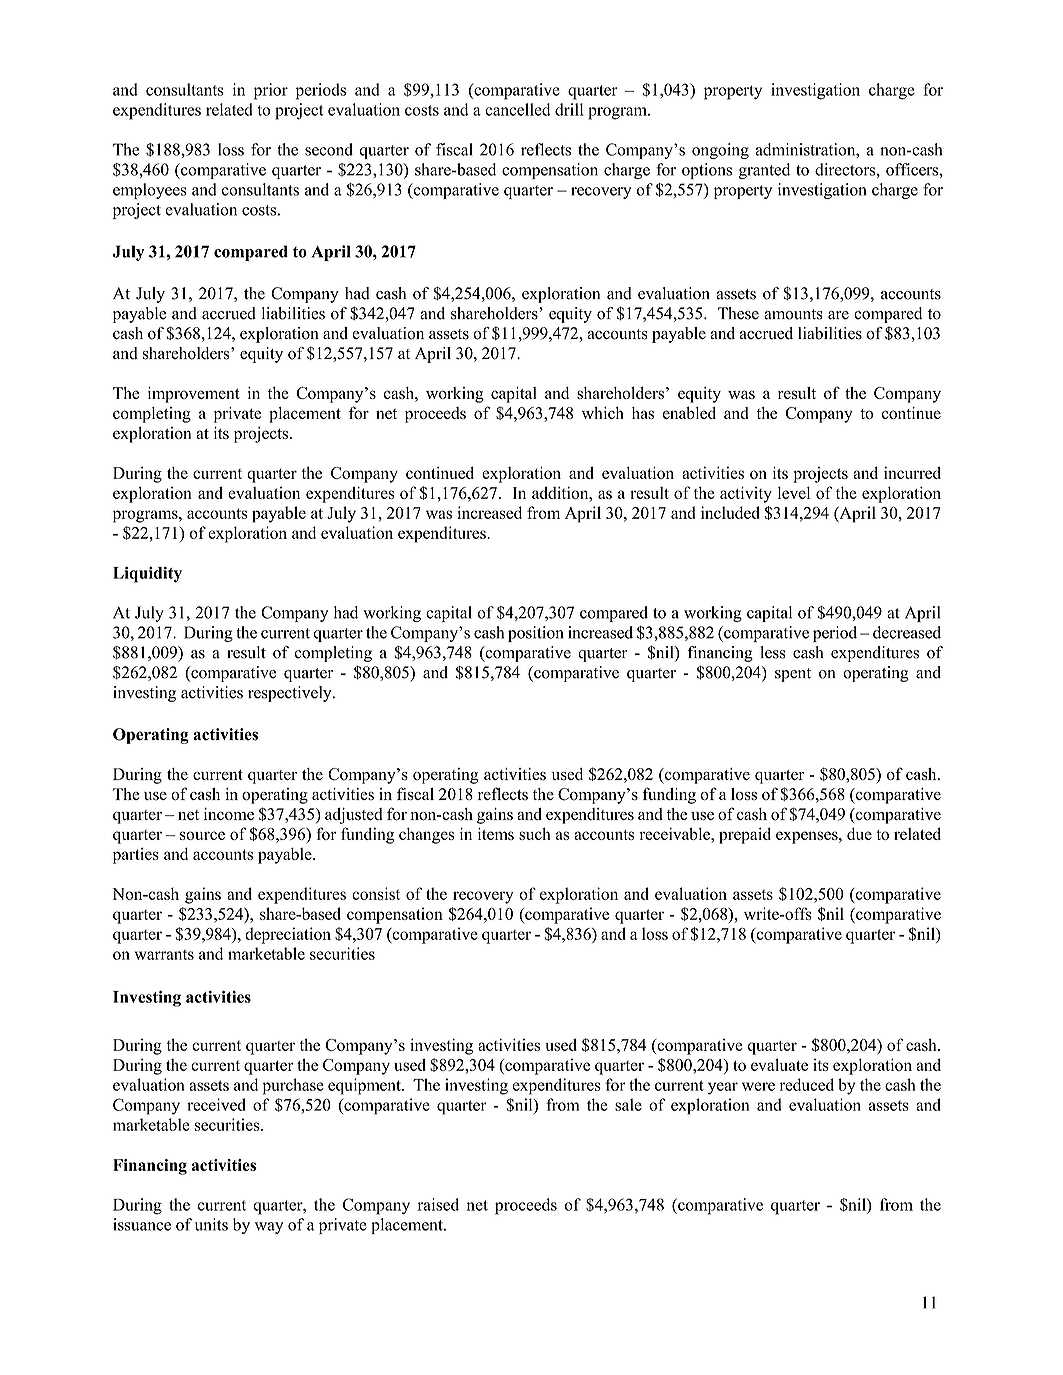  Describe the element at coordinates (764, 171) in the document. I see `granted` at that location.
